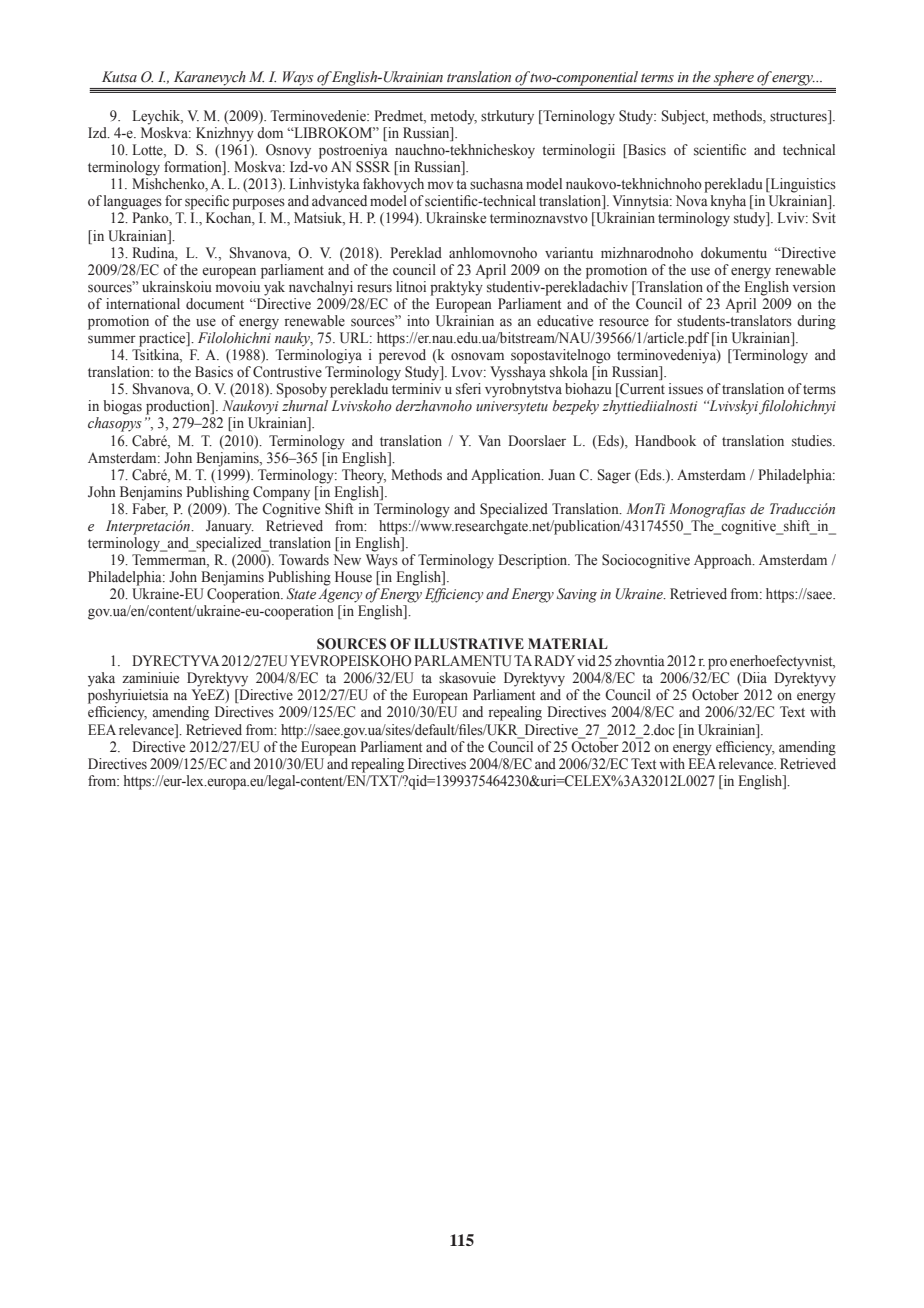 The width and height of the screenshot is (924, 1308). What do you see at coordinates (734, 78) in the screenshot?
I see `sphere` at bounding box center [734, 78].
